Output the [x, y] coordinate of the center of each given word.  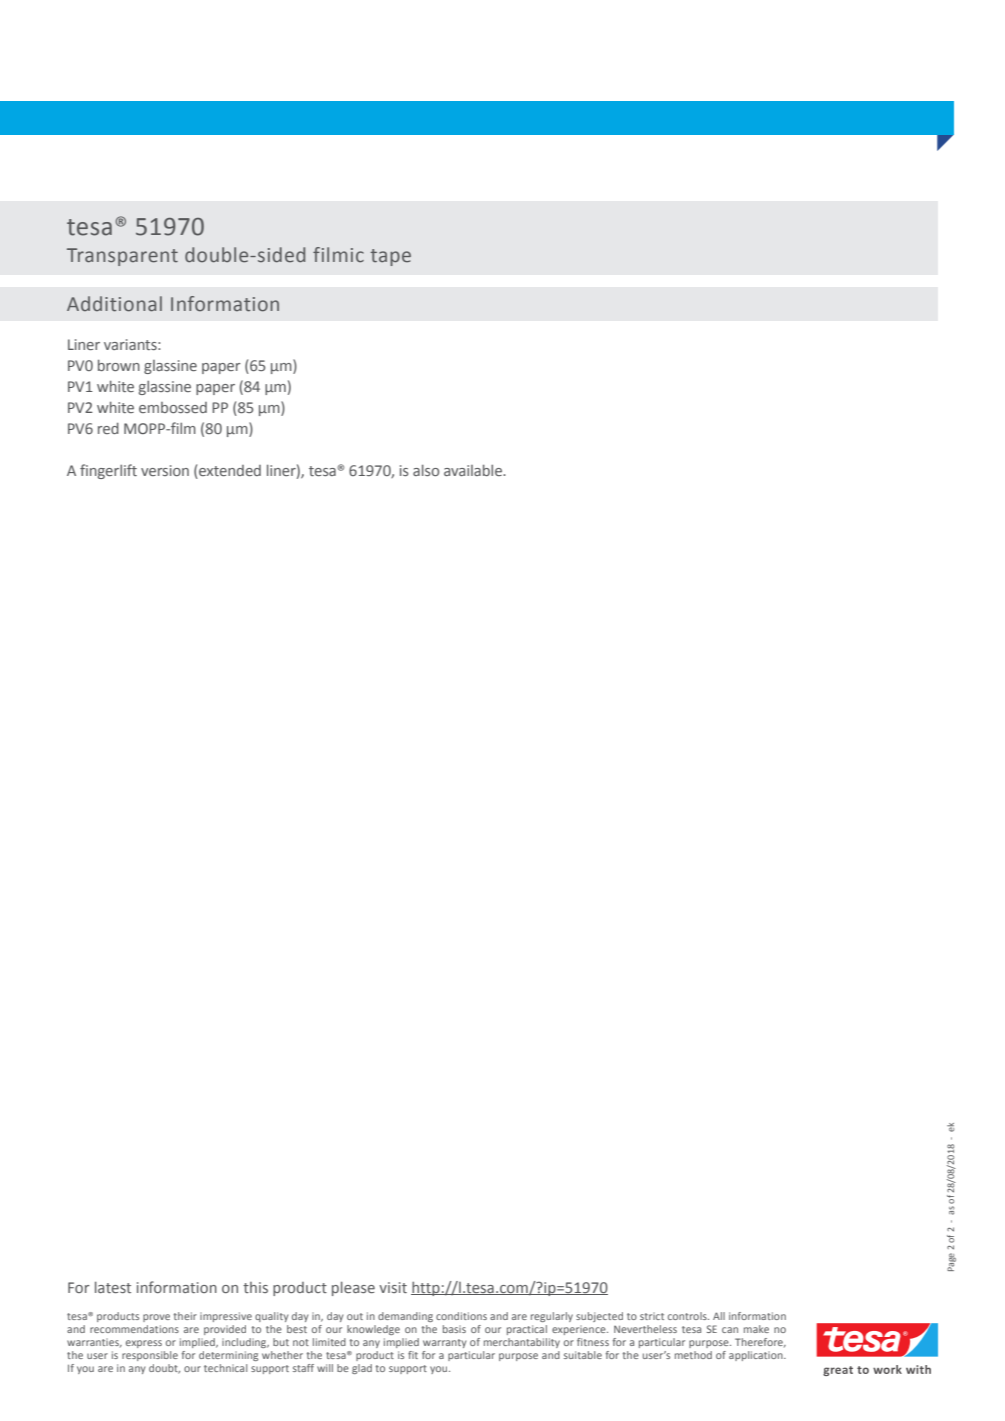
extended [229, 472]
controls [688, 1316]
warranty [444, 1343]
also [426, 470]
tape [390, 257]
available [474, 470]
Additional [114, 304]
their [185, 1316]
